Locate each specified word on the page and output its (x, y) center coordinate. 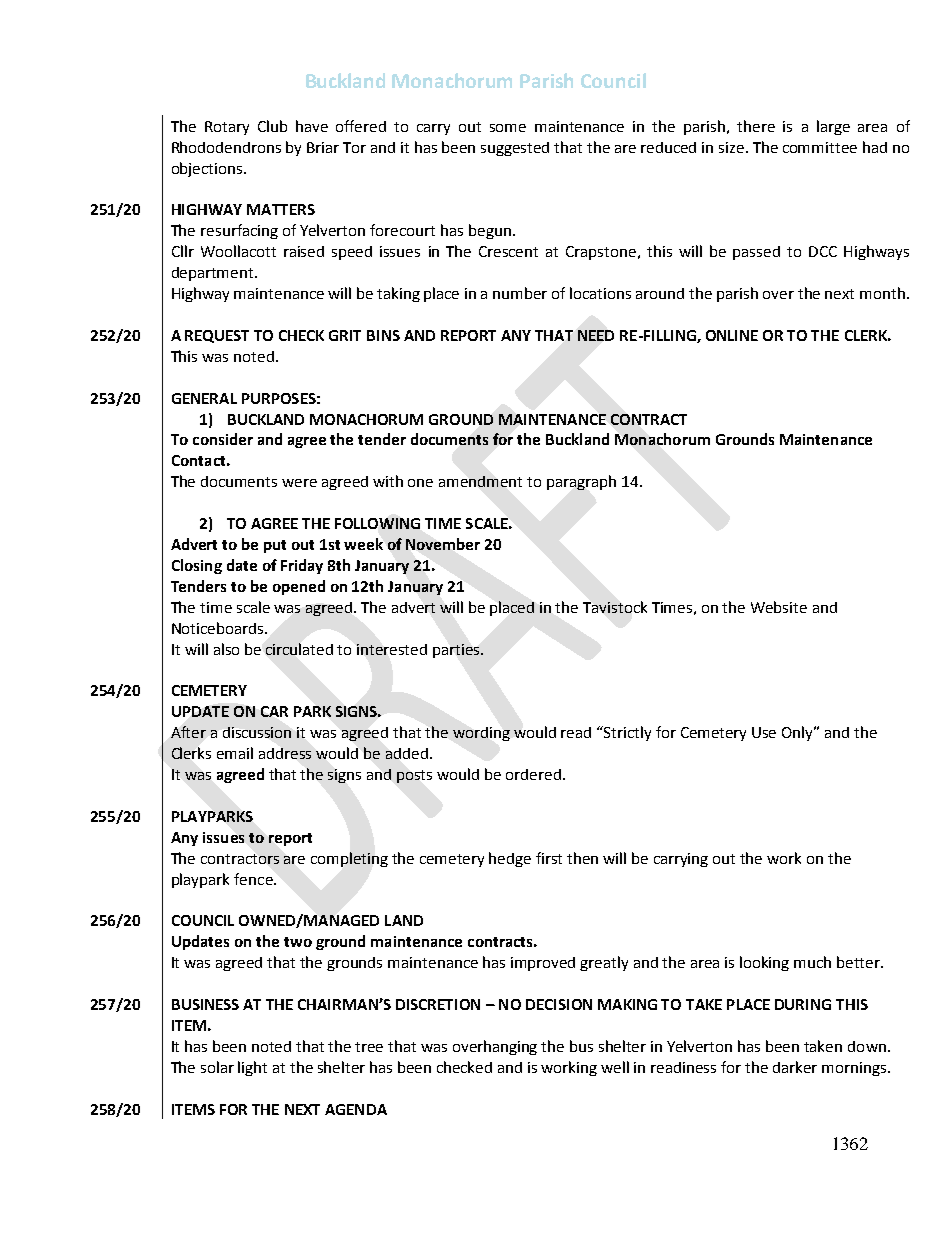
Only (799, 733)
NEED (596, 335)
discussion (257, 732)
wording (481, 734)
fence (254, 879)
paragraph (581, 482)
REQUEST (217, 336)
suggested (515, 149)
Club (272, 126)
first (549, 858)
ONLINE (732, 335)
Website (779, 607)
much (812, 962)
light (252, 1068)
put (275, 546)
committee (820, 147)
